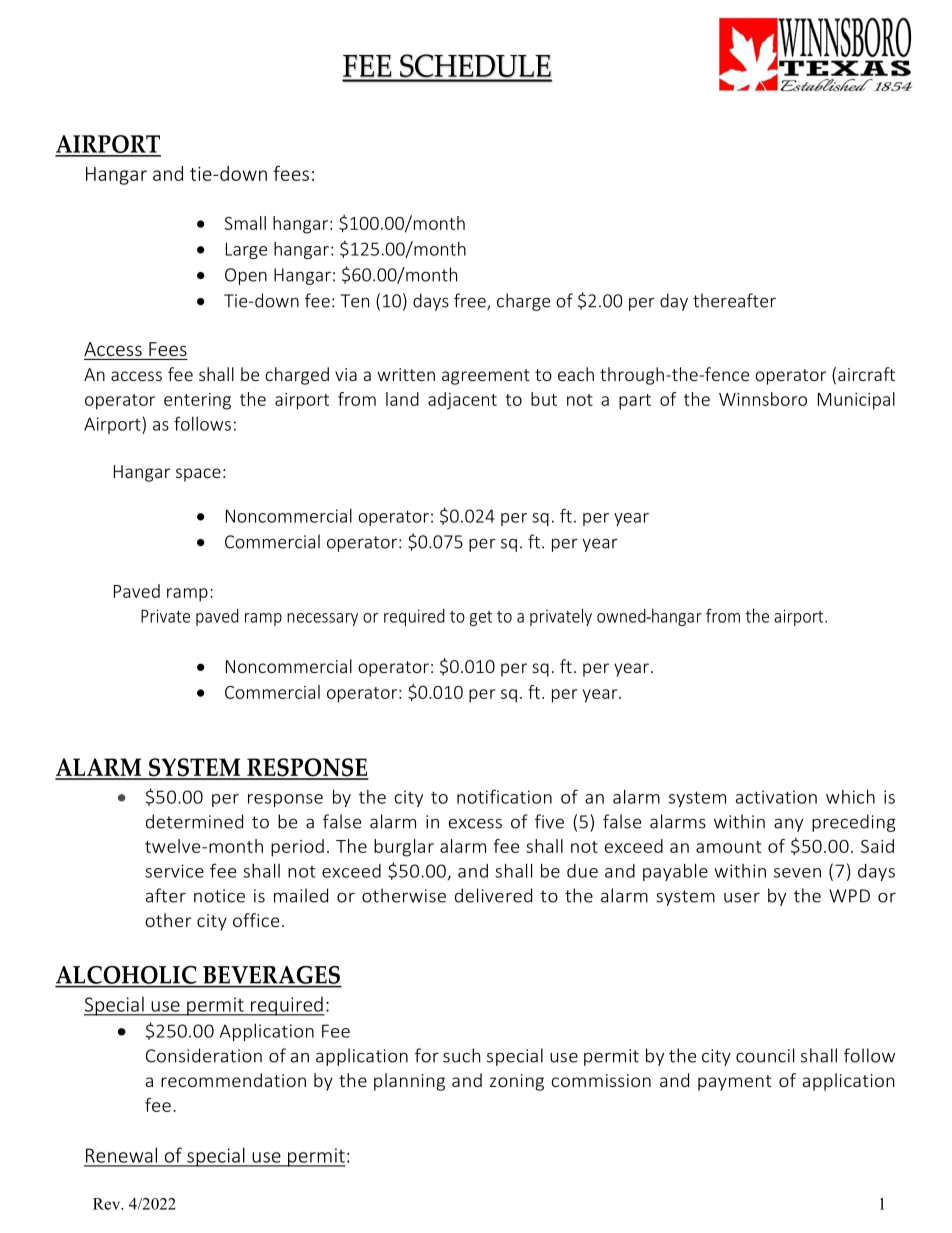  I want to click on get, so click(481, 618).
